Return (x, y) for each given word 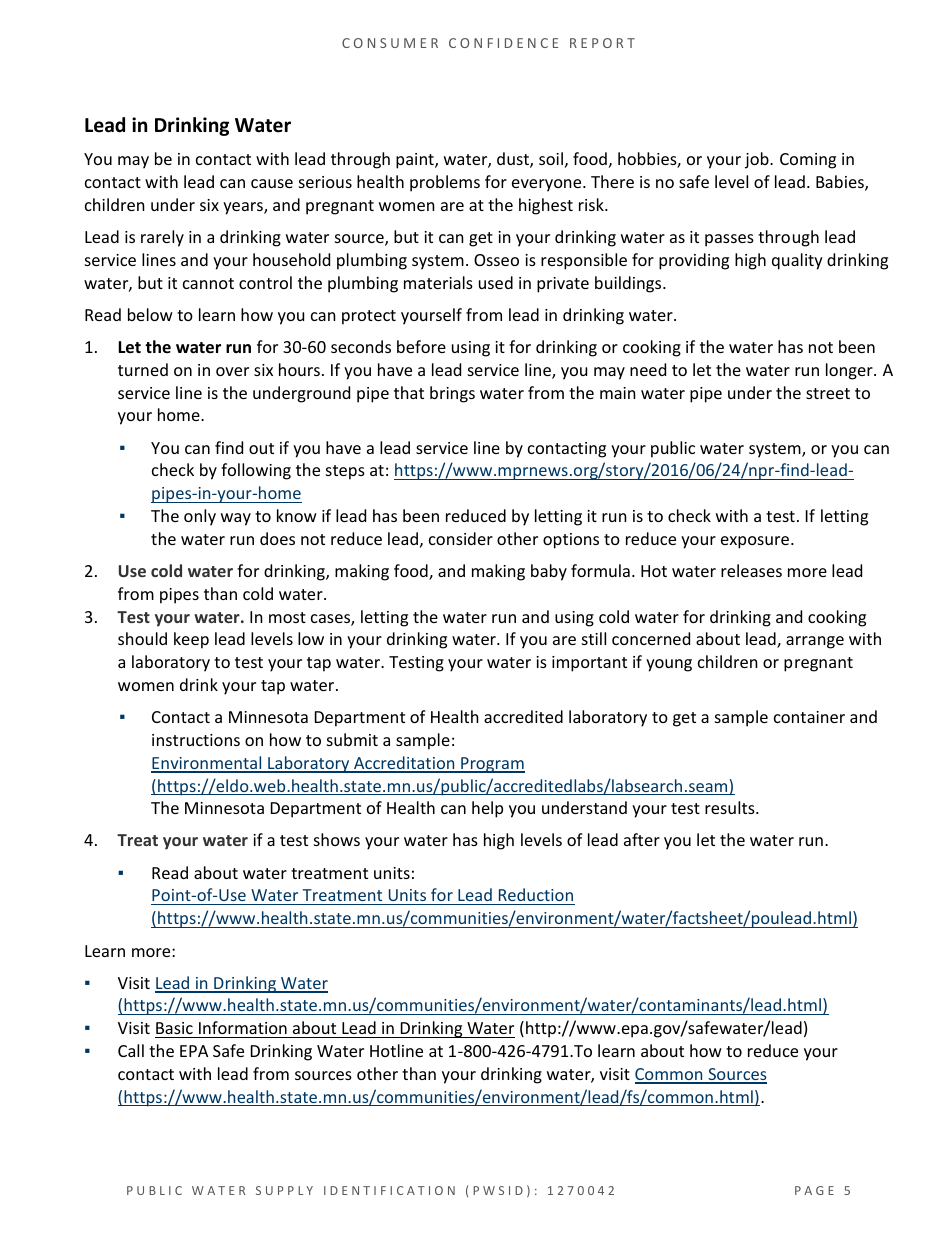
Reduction (535, 896)
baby (549, 572)
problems (445, 183)
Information (243, 1027)
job (758, 160)
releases (751, 570)
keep (191, 640)
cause (272, 183)
